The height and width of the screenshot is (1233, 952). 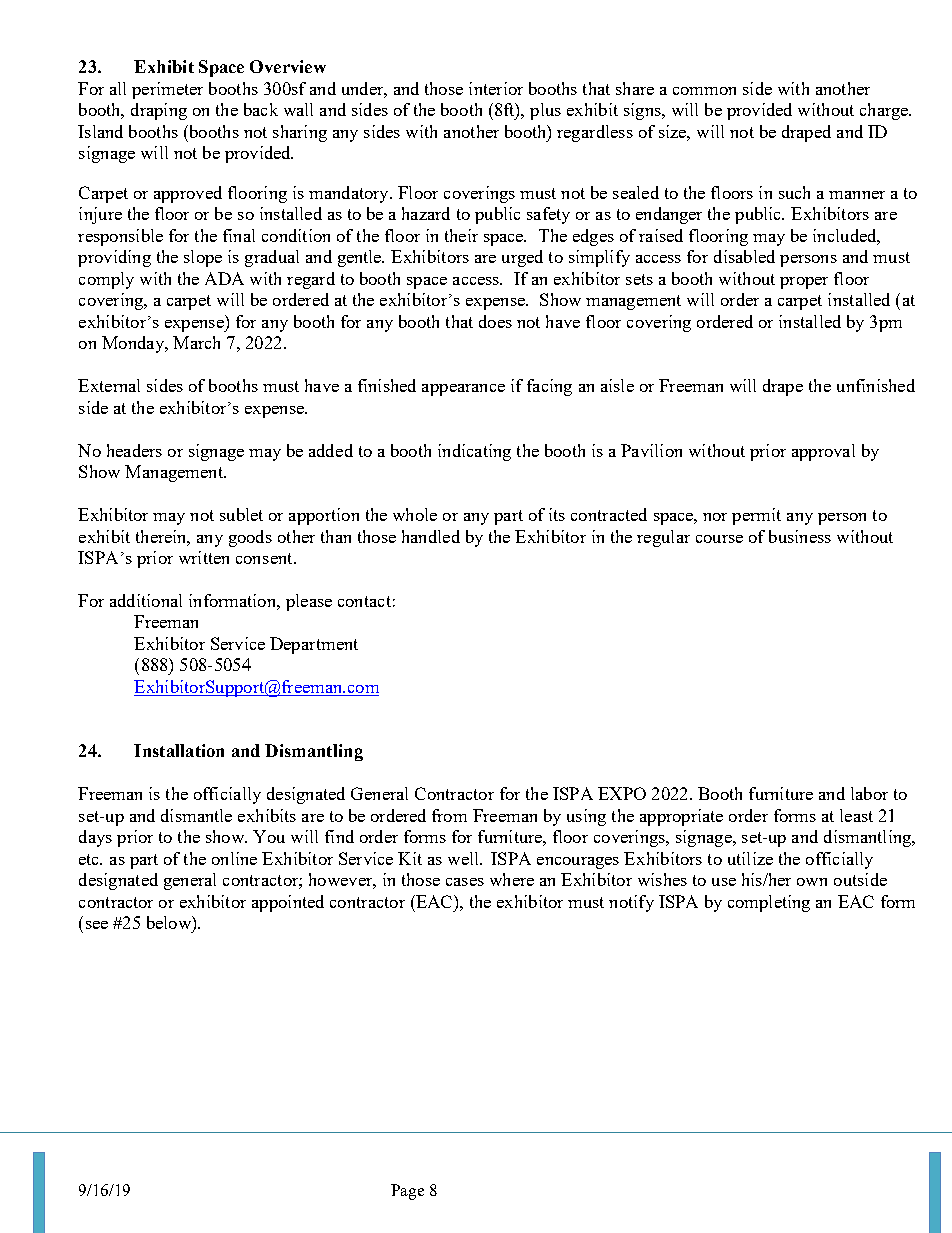 I want to click on proper, so click(x=804, y=283).
